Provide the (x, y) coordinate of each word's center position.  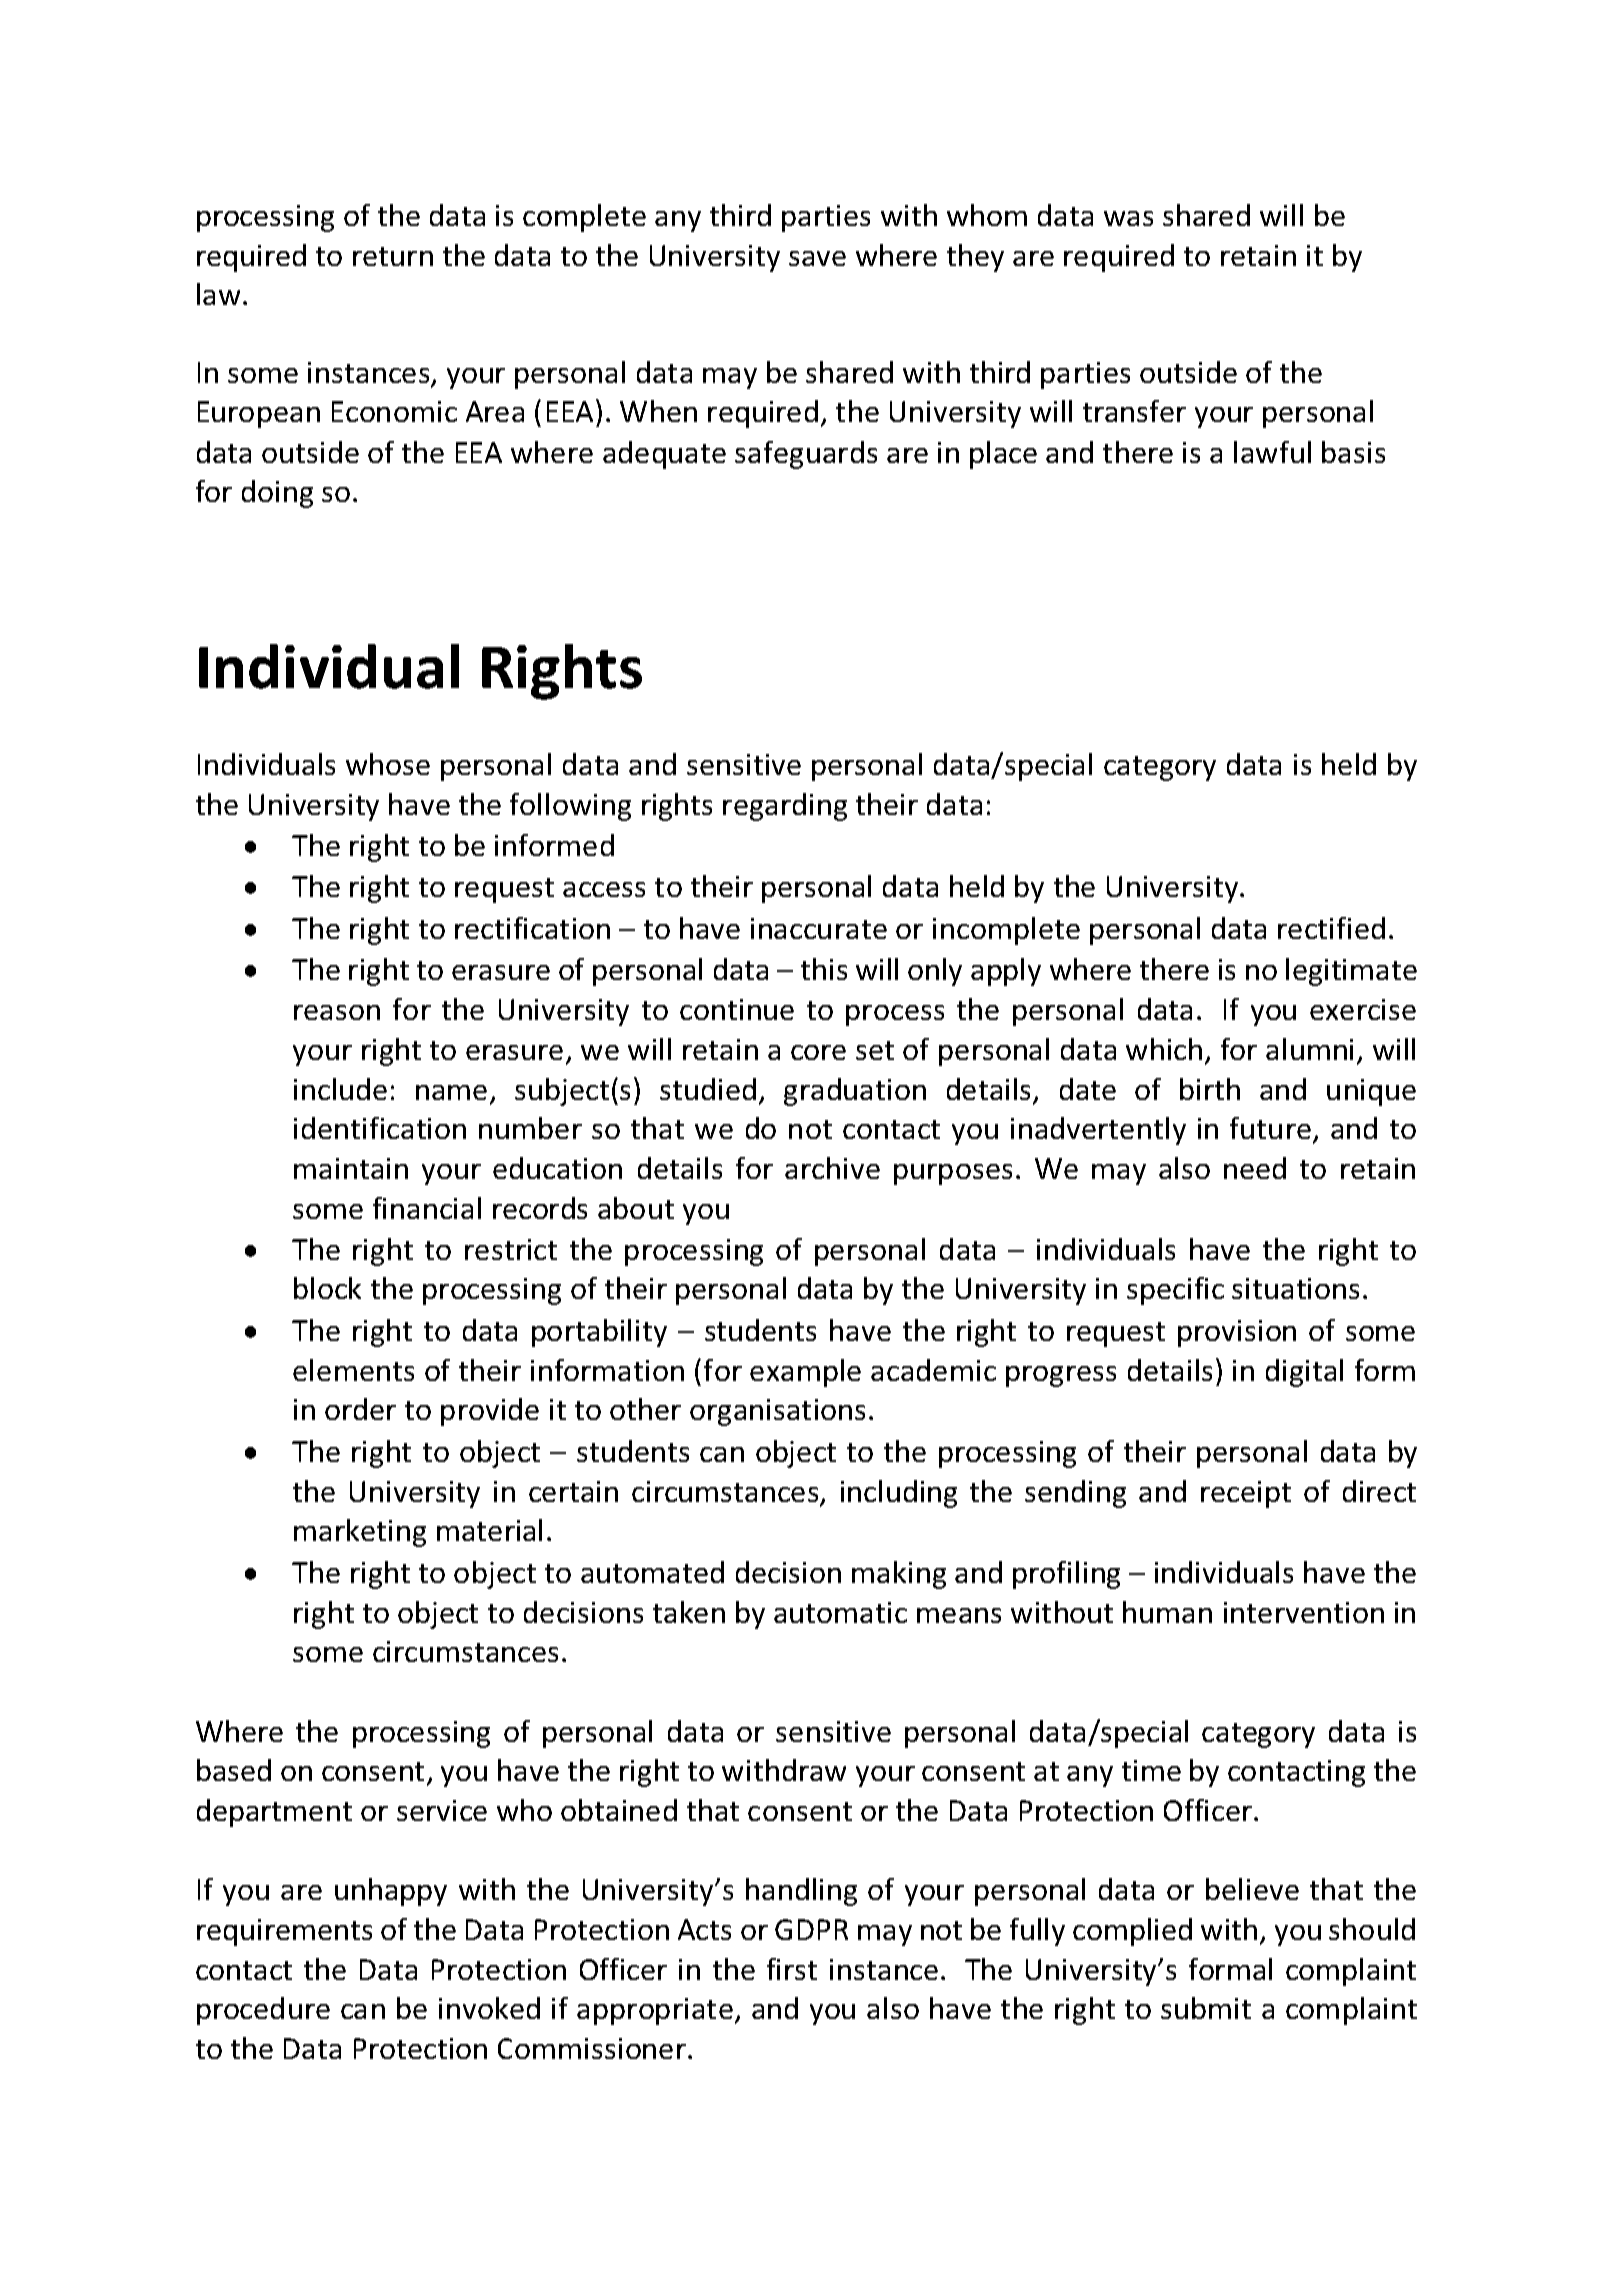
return (393, 256)
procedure (263, 2011)
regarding (785, 807)
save (817, 258)
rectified (1331, 928)
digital (1304, 1373)
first (792, 1969)
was (1128, 218)
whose (388, 764)
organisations (777, 1412)
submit (1206, 2008)
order (360, 1409)
